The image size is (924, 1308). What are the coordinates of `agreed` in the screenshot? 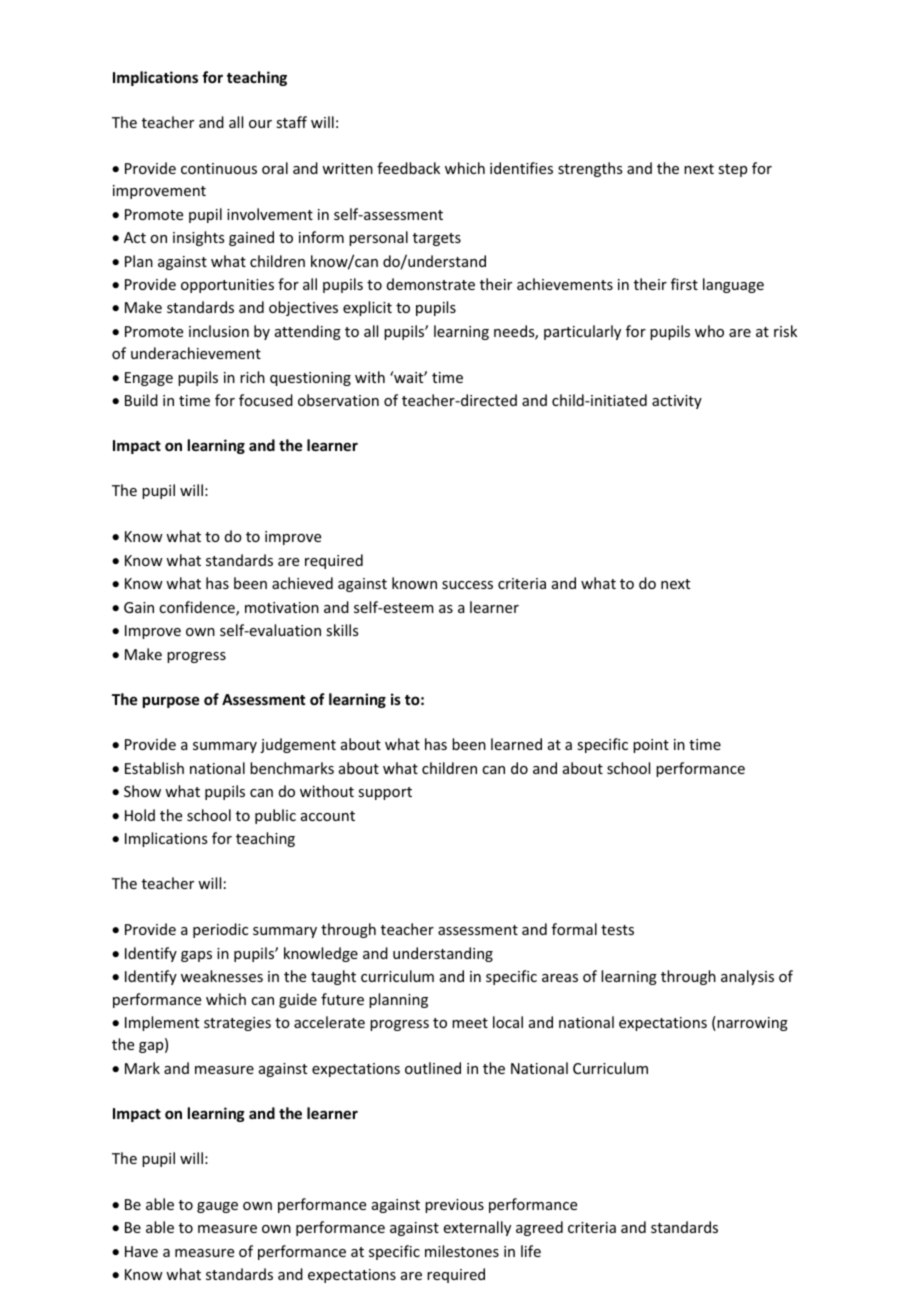 It's located at (539, 1228).
